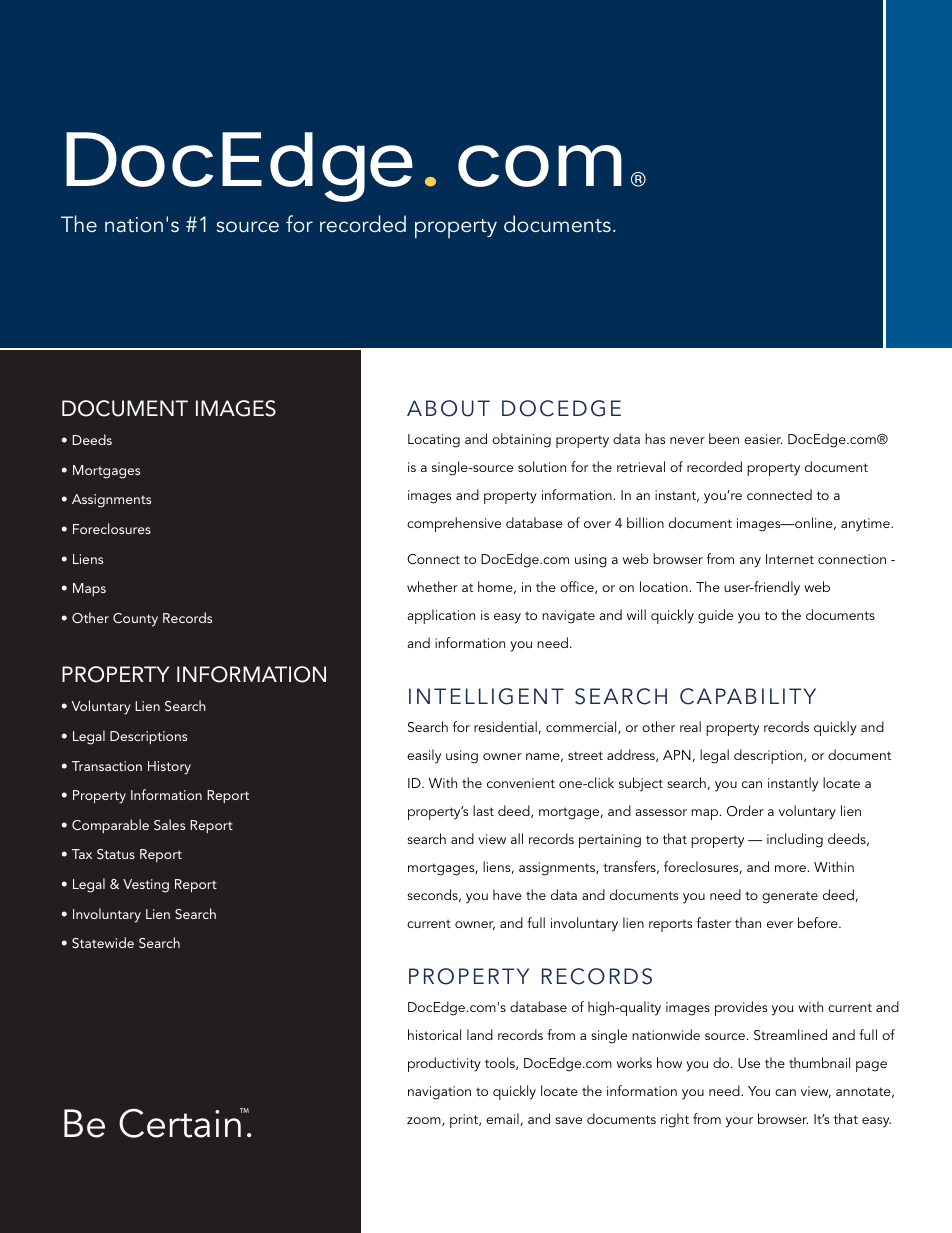 This page has height=1233, width=952. What do you see at coordinates (763, 439) in the page?
I see `easier` at bounding box center [763, 439].
